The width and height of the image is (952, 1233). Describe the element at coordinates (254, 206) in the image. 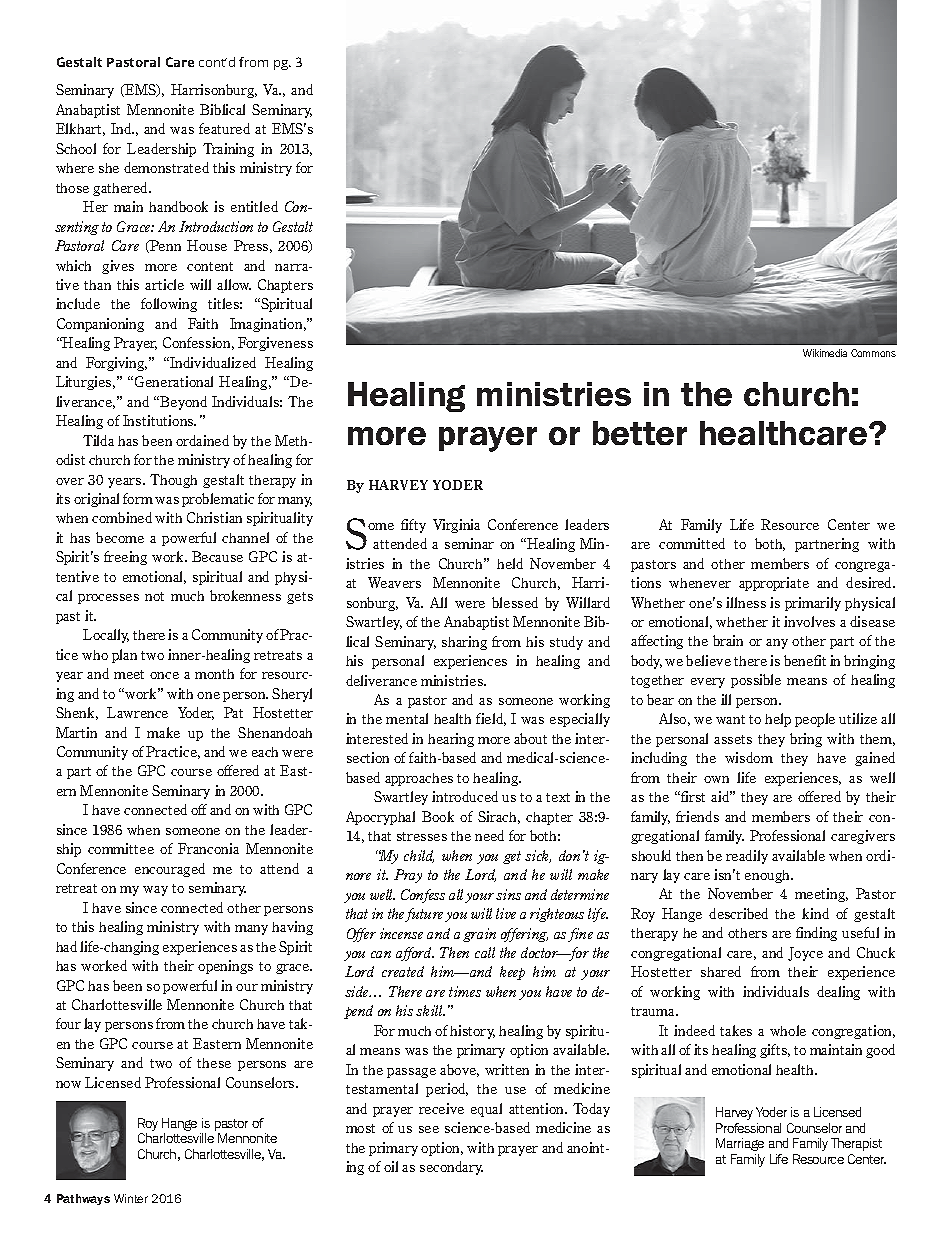

I see `entitled` at that location.
